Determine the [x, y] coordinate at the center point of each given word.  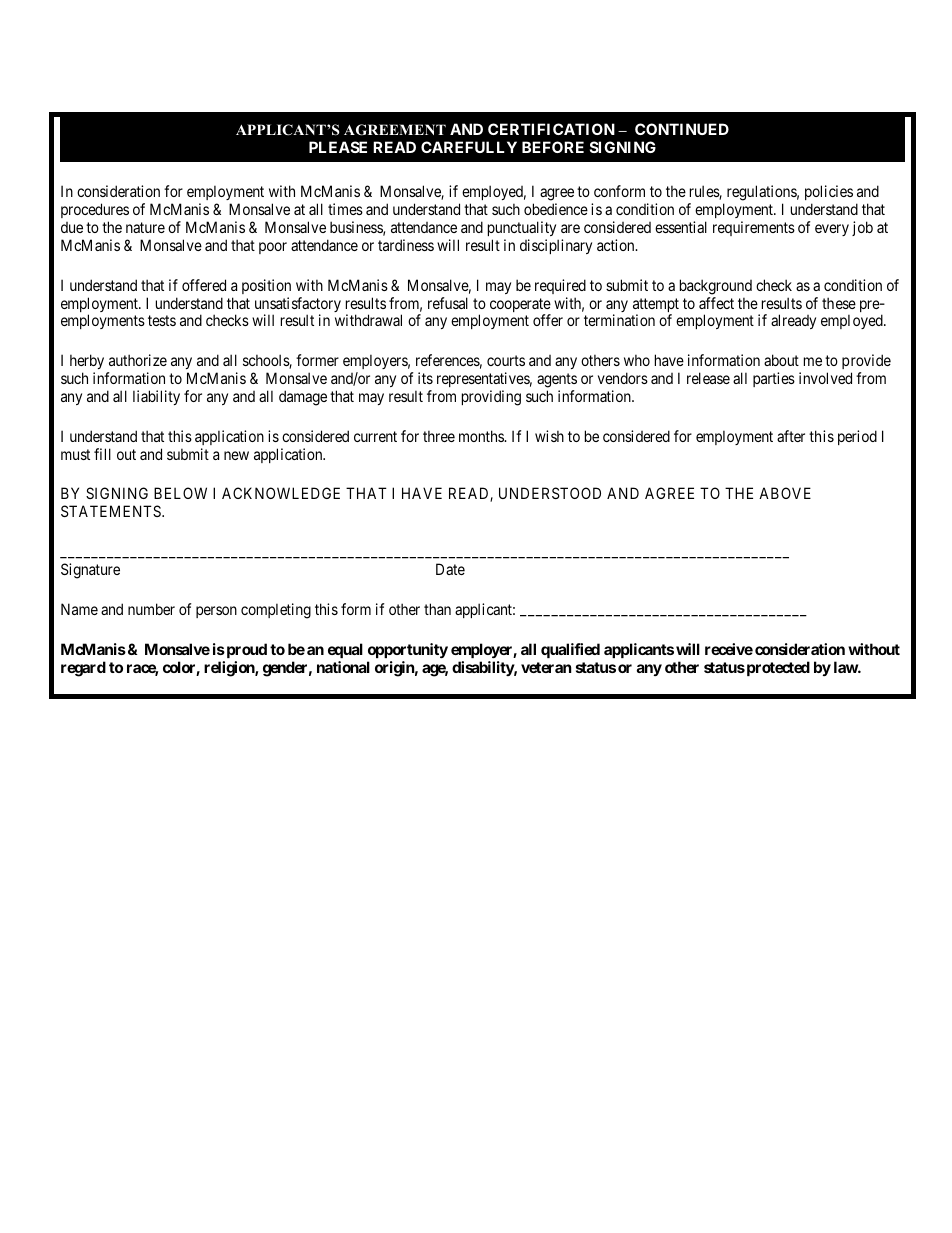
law [846, 667]
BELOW [180, 493]
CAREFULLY [469, 147]
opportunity [408, 650]
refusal [448, 303]
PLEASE [338, 147]
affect [716, 303]
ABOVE [785, 493]
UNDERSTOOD [550, 493]
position [266, 286]
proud [245, 650]
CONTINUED [682, 129]
